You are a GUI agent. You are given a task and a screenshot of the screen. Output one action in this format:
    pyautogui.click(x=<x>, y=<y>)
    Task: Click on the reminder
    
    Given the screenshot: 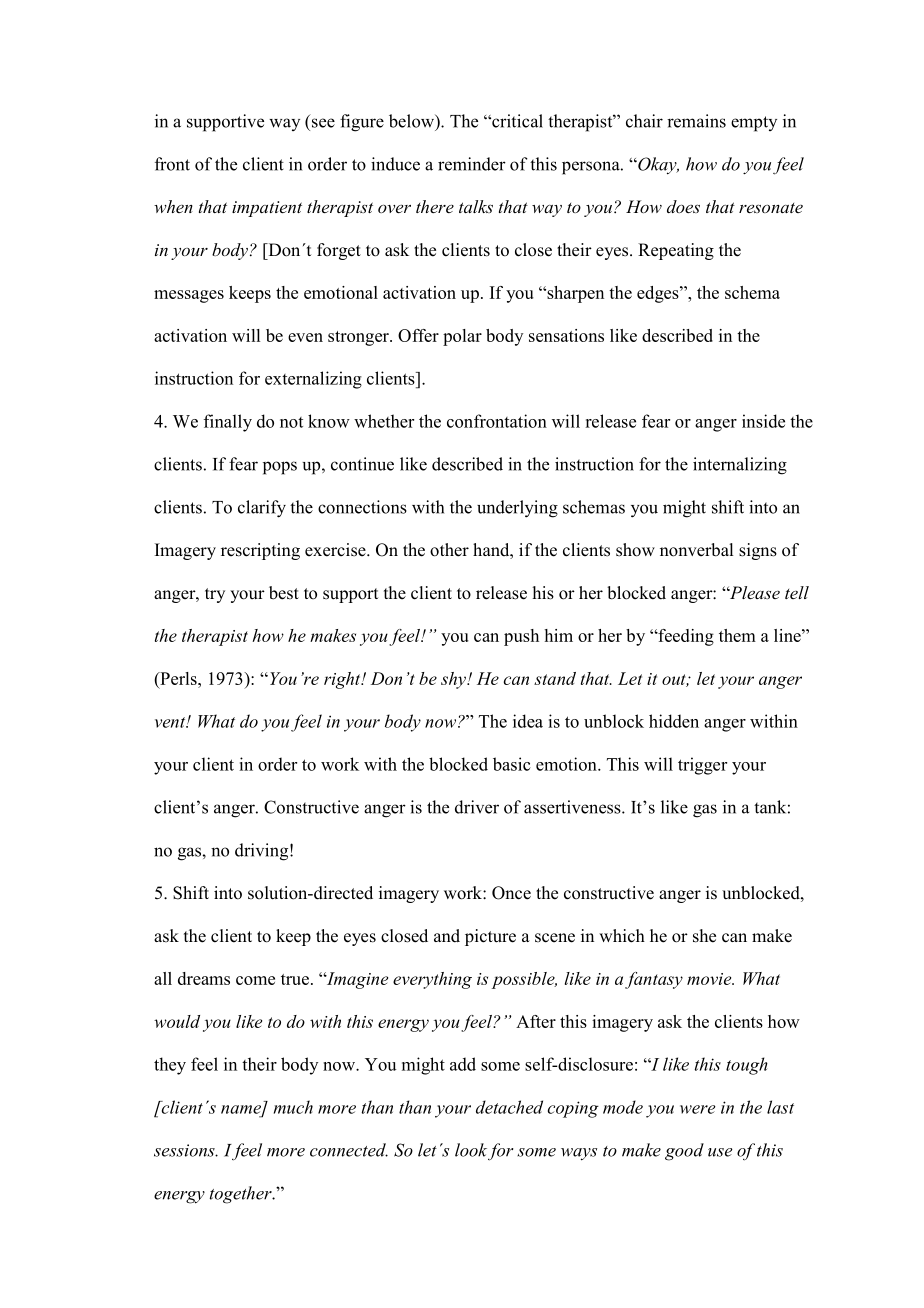 What is the action you would take?
    pyautogui.click(x=472, y=164)
